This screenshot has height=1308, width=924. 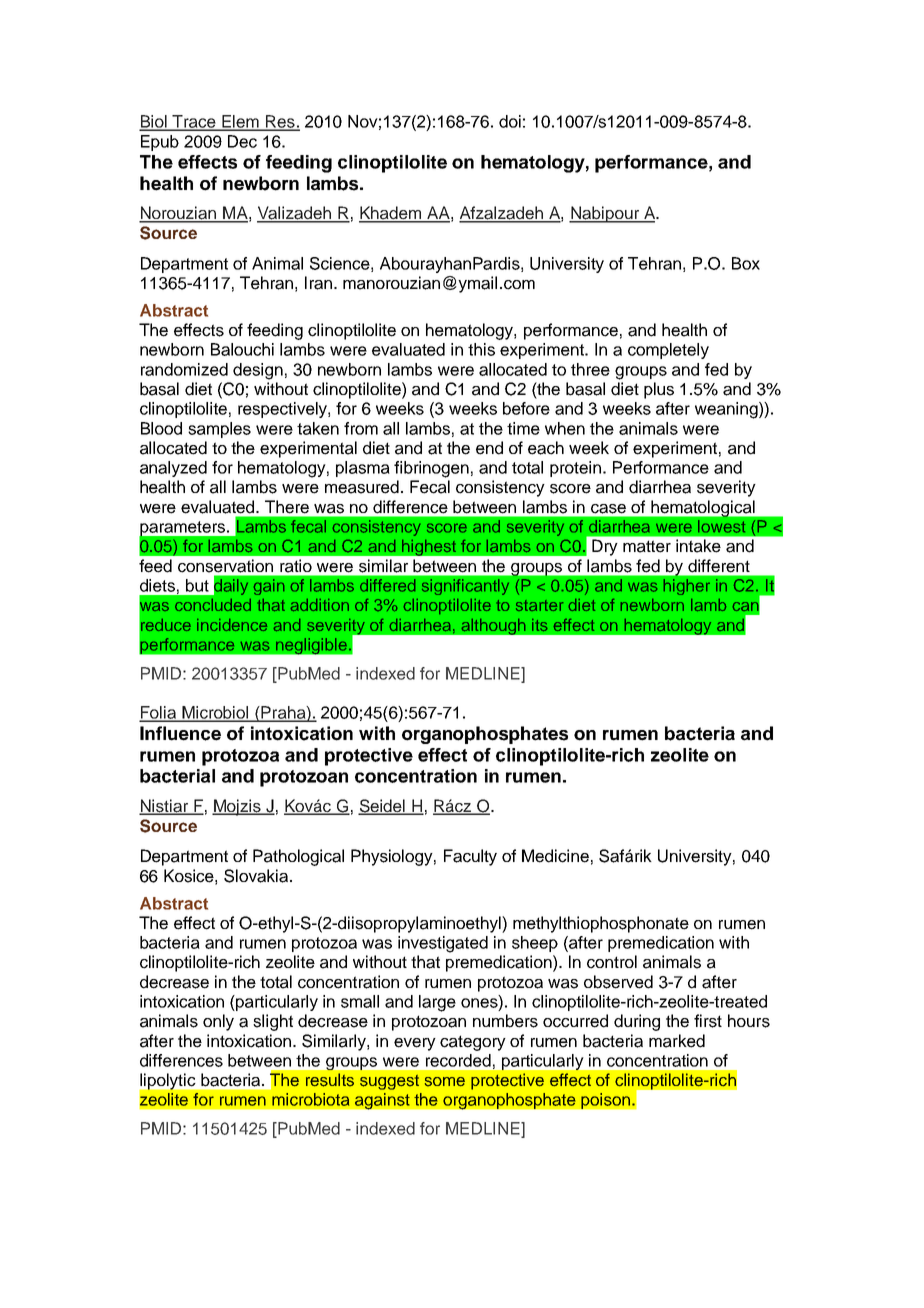 What do you see at coordinates (510, 121) in the screenshot?
I see `doi` at bounding box center [510, 121].
